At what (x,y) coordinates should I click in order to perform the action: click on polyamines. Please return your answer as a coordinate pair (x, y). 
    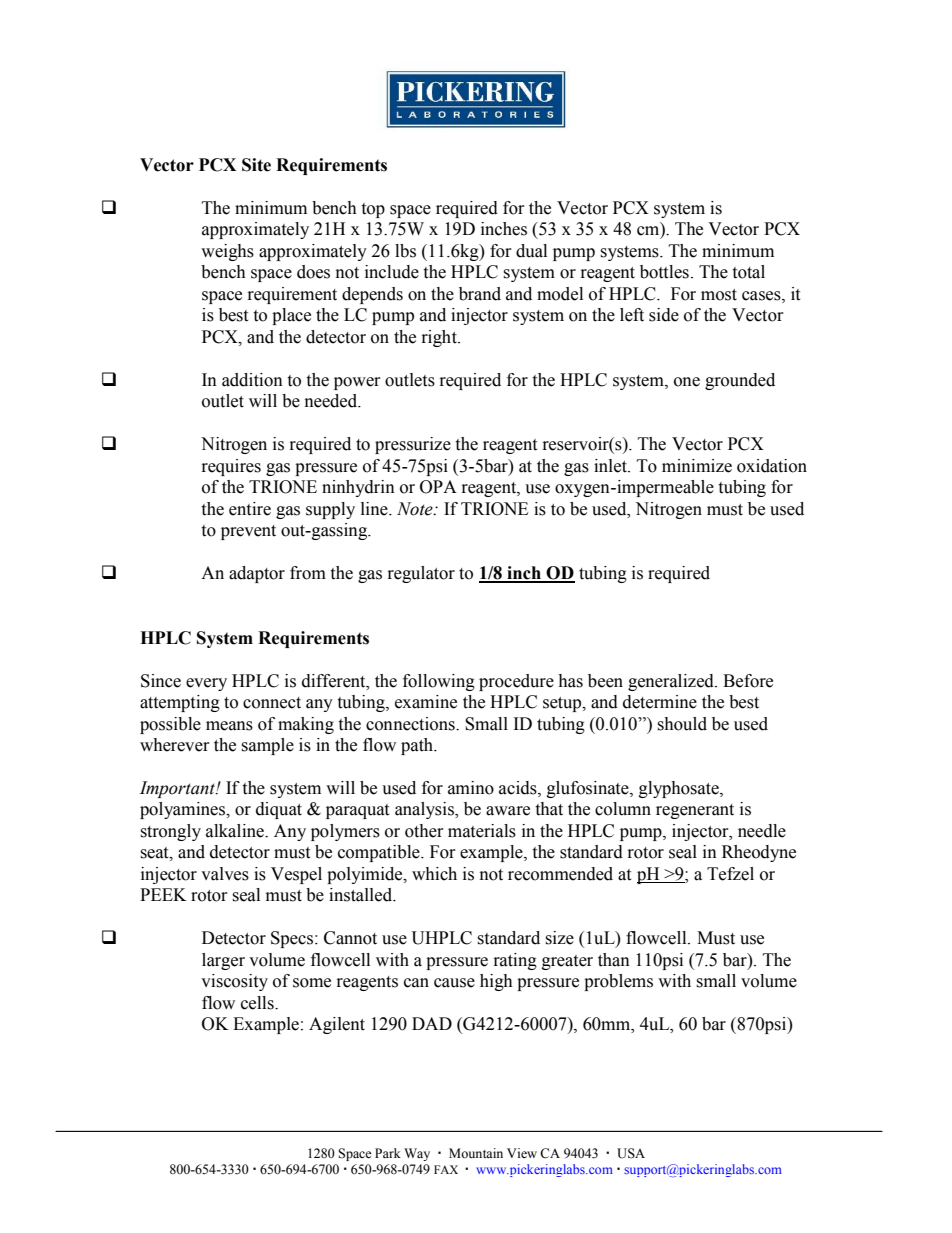
    Looking at the image, I should click on (183, 810).
